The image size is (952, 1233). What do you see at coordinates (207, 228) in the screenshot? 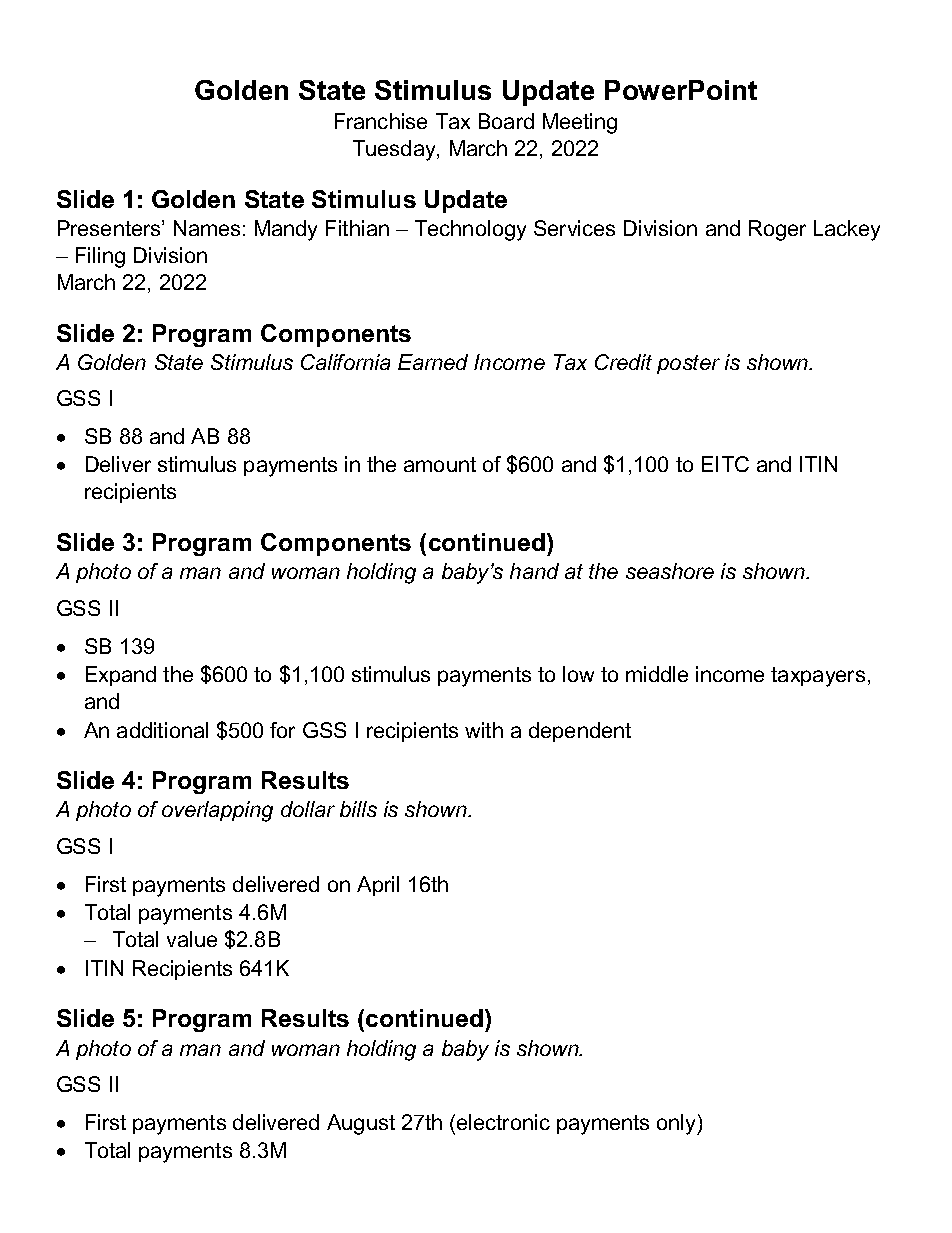
I see `Names` at bounding box center [207, 228].
